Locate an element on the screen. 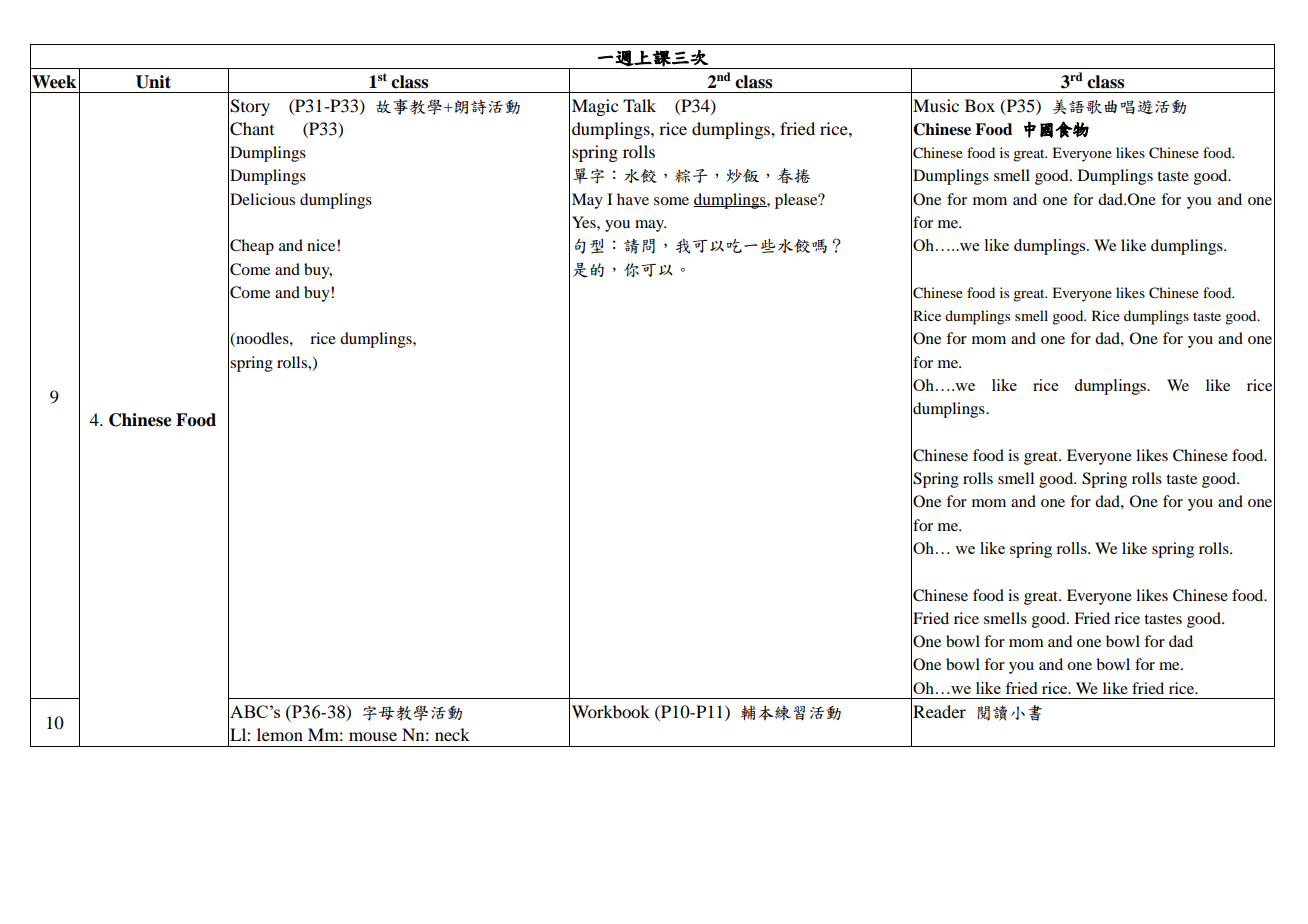  Talk is located at coordinates (639, 105).
